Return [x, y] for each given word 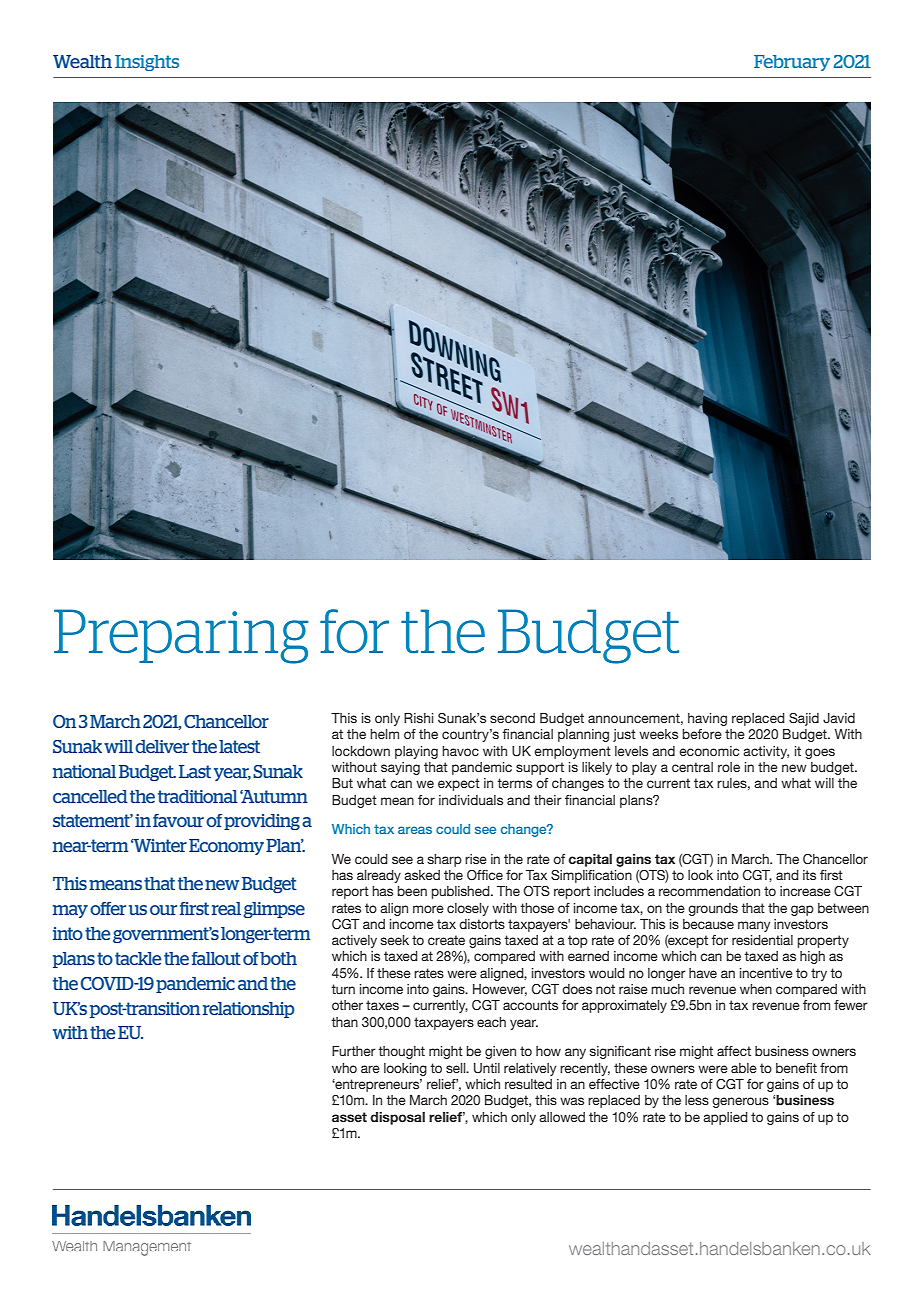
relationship [248, 1010]
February [792, 63]
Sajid [804, 719]
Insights [147, 63]
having [707, 719]
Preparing [181, 636]
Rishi [418, 718]
